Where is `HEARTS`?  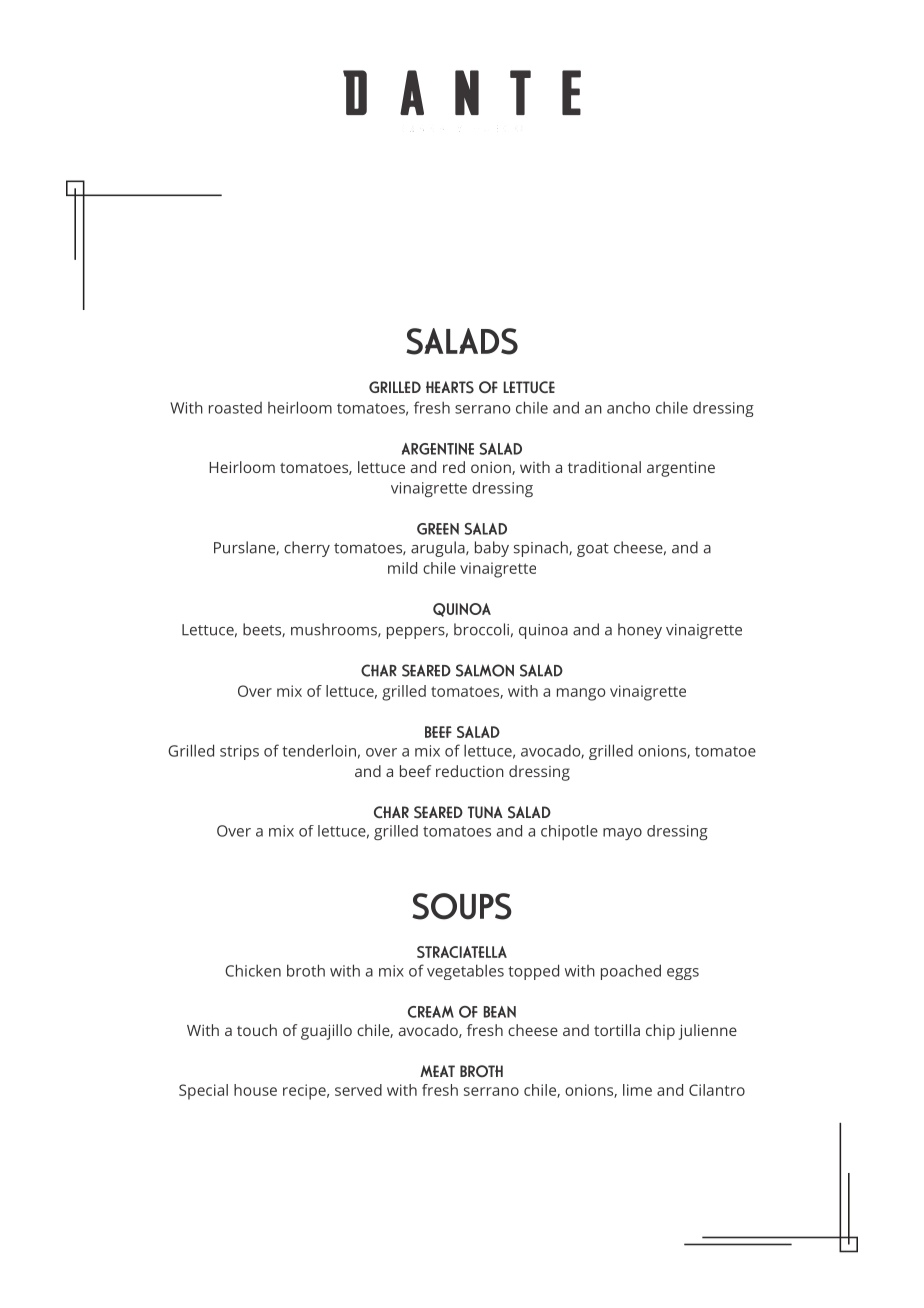
HEARTS is located at coordinates (450, 387).
